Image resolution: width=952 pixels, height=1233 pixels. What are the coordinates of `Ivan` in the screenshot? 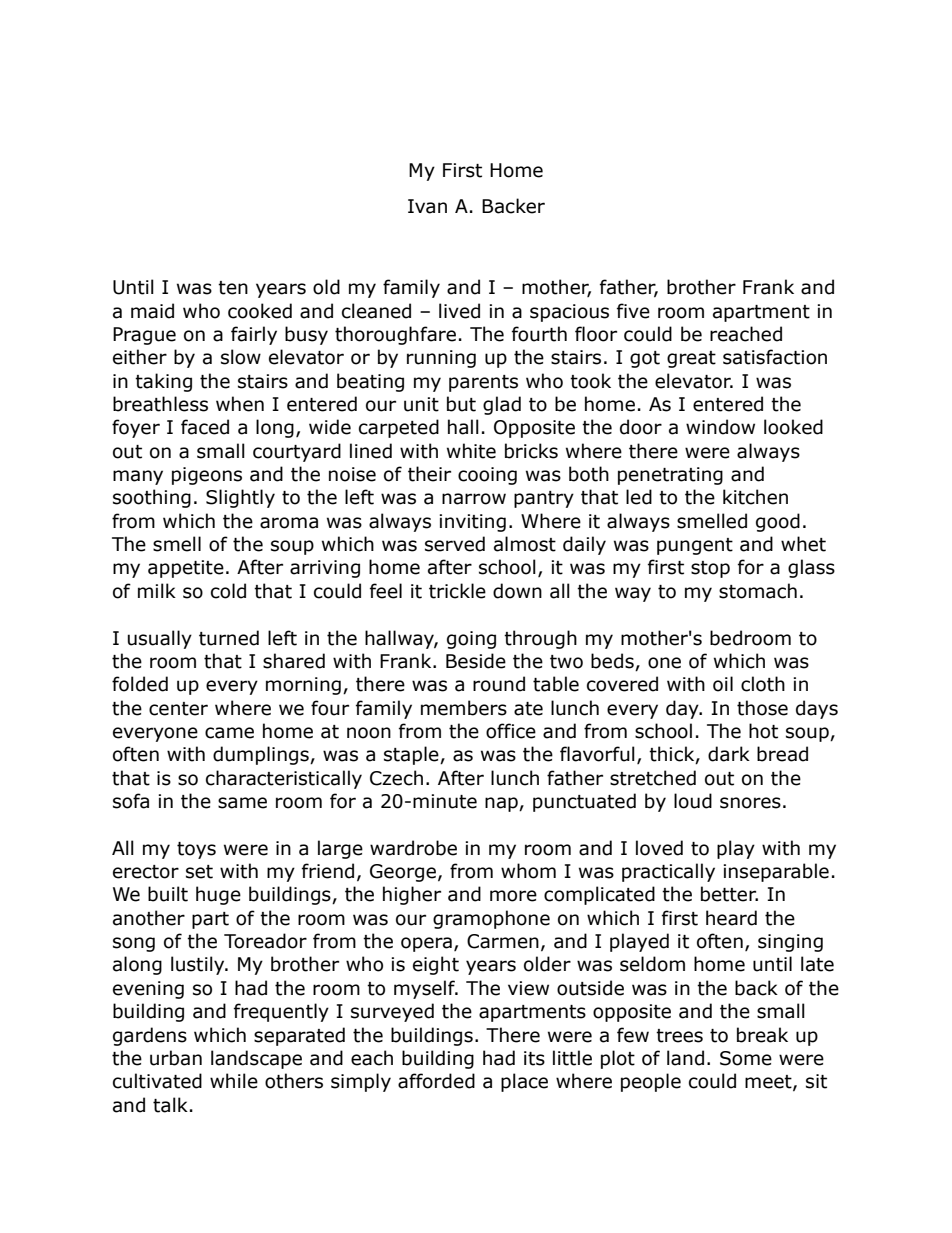 It's located at (427, 206).
